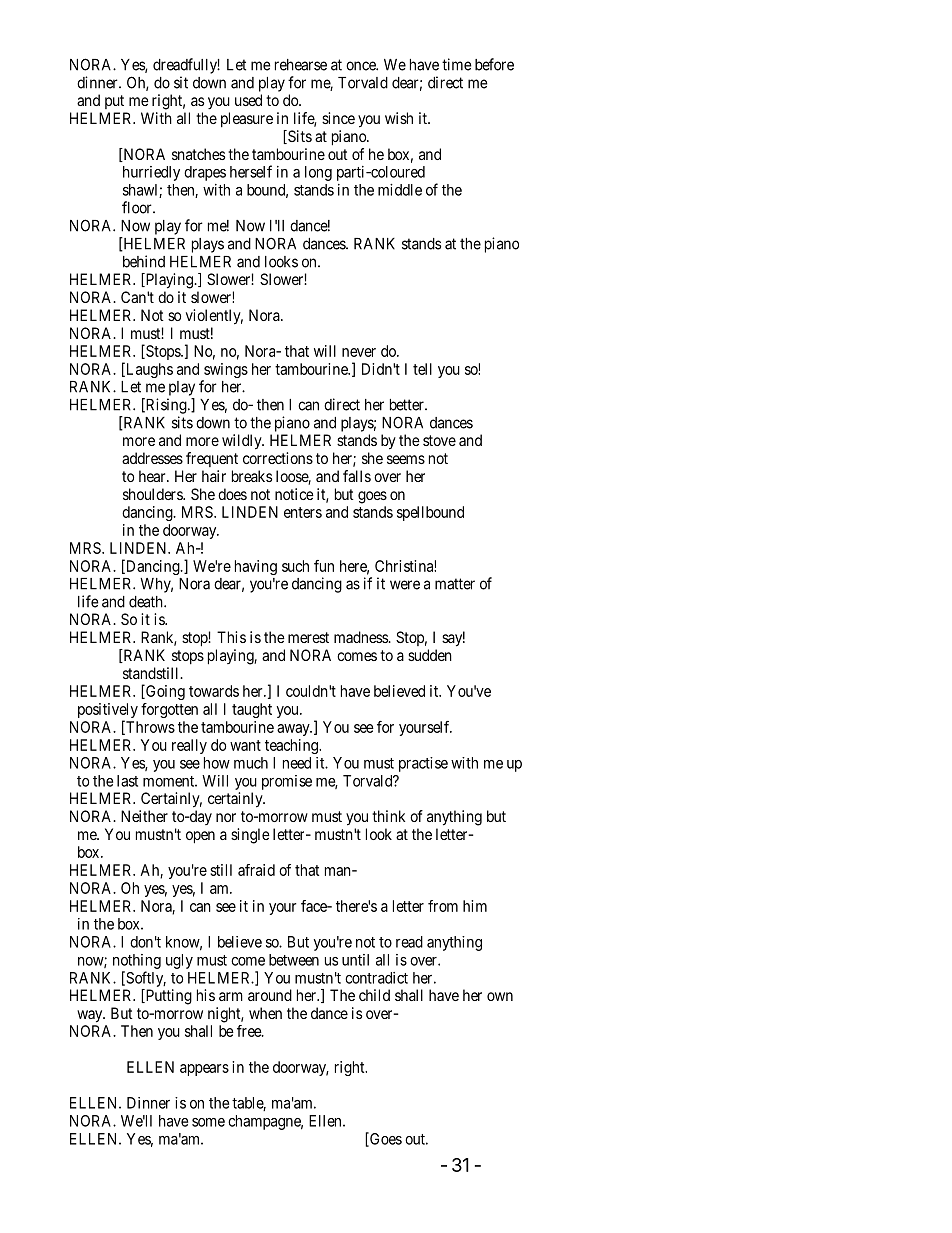 This screenshot has height=1233, width=952. What do you see at coordinates (204, 1070) in the screenshot?
I see `appears` at bounding box center [204, 1070].
